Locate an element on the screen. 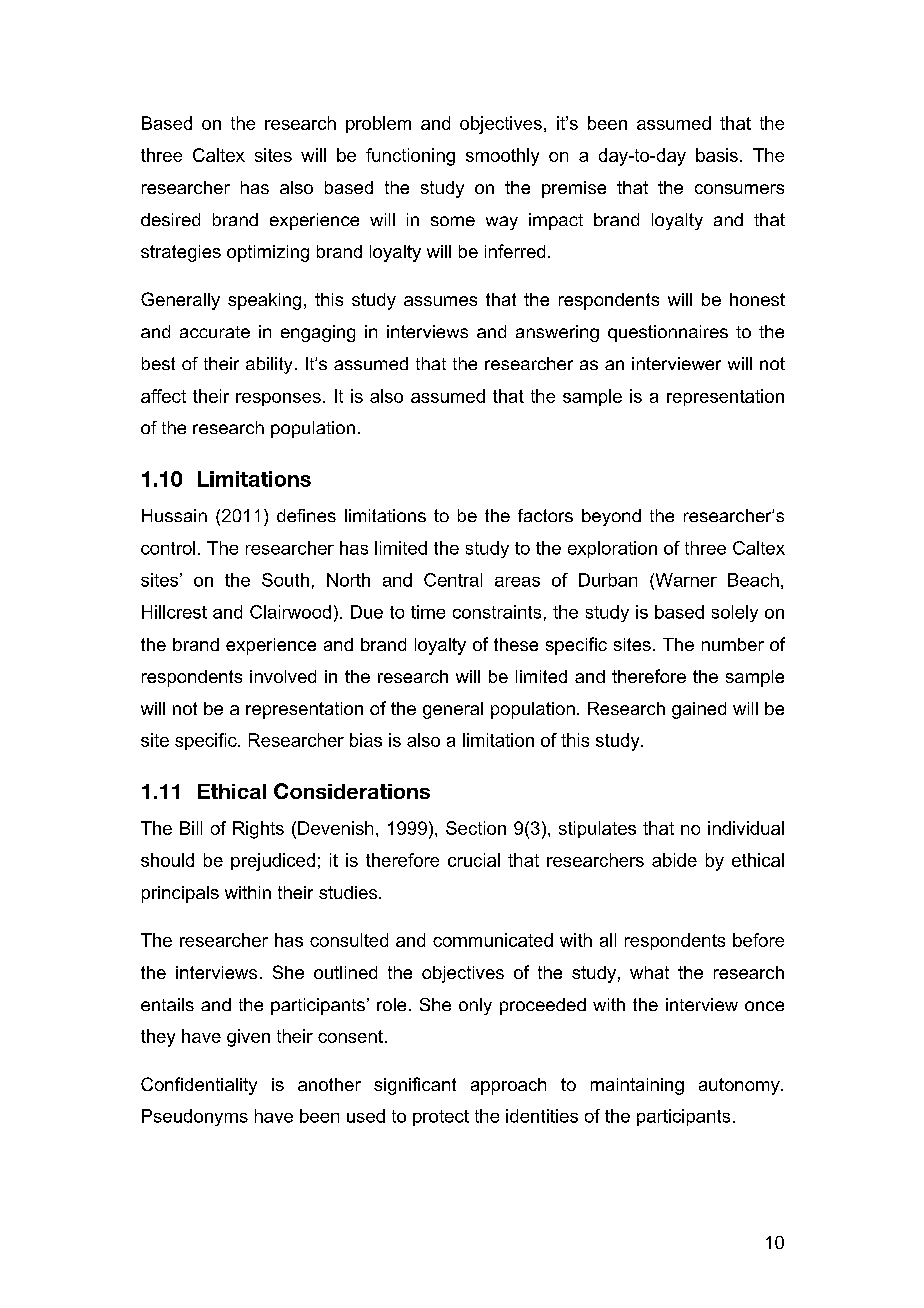 This screenshot has width=924, height=1308. protect is located at coordinates (441, 1118).
